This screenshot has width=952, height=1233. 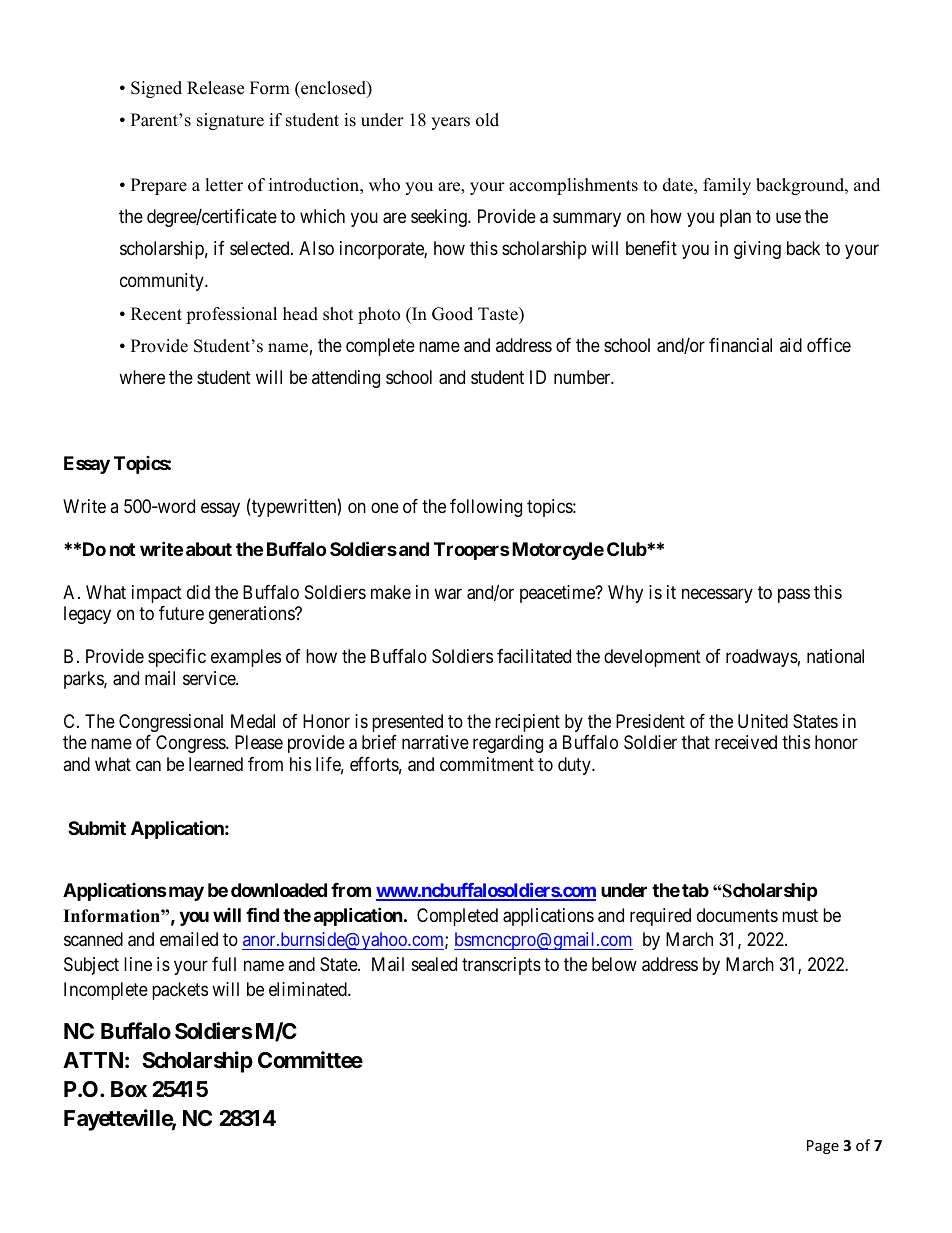 I want to click on transcripts, so click(x=501, y=966).
